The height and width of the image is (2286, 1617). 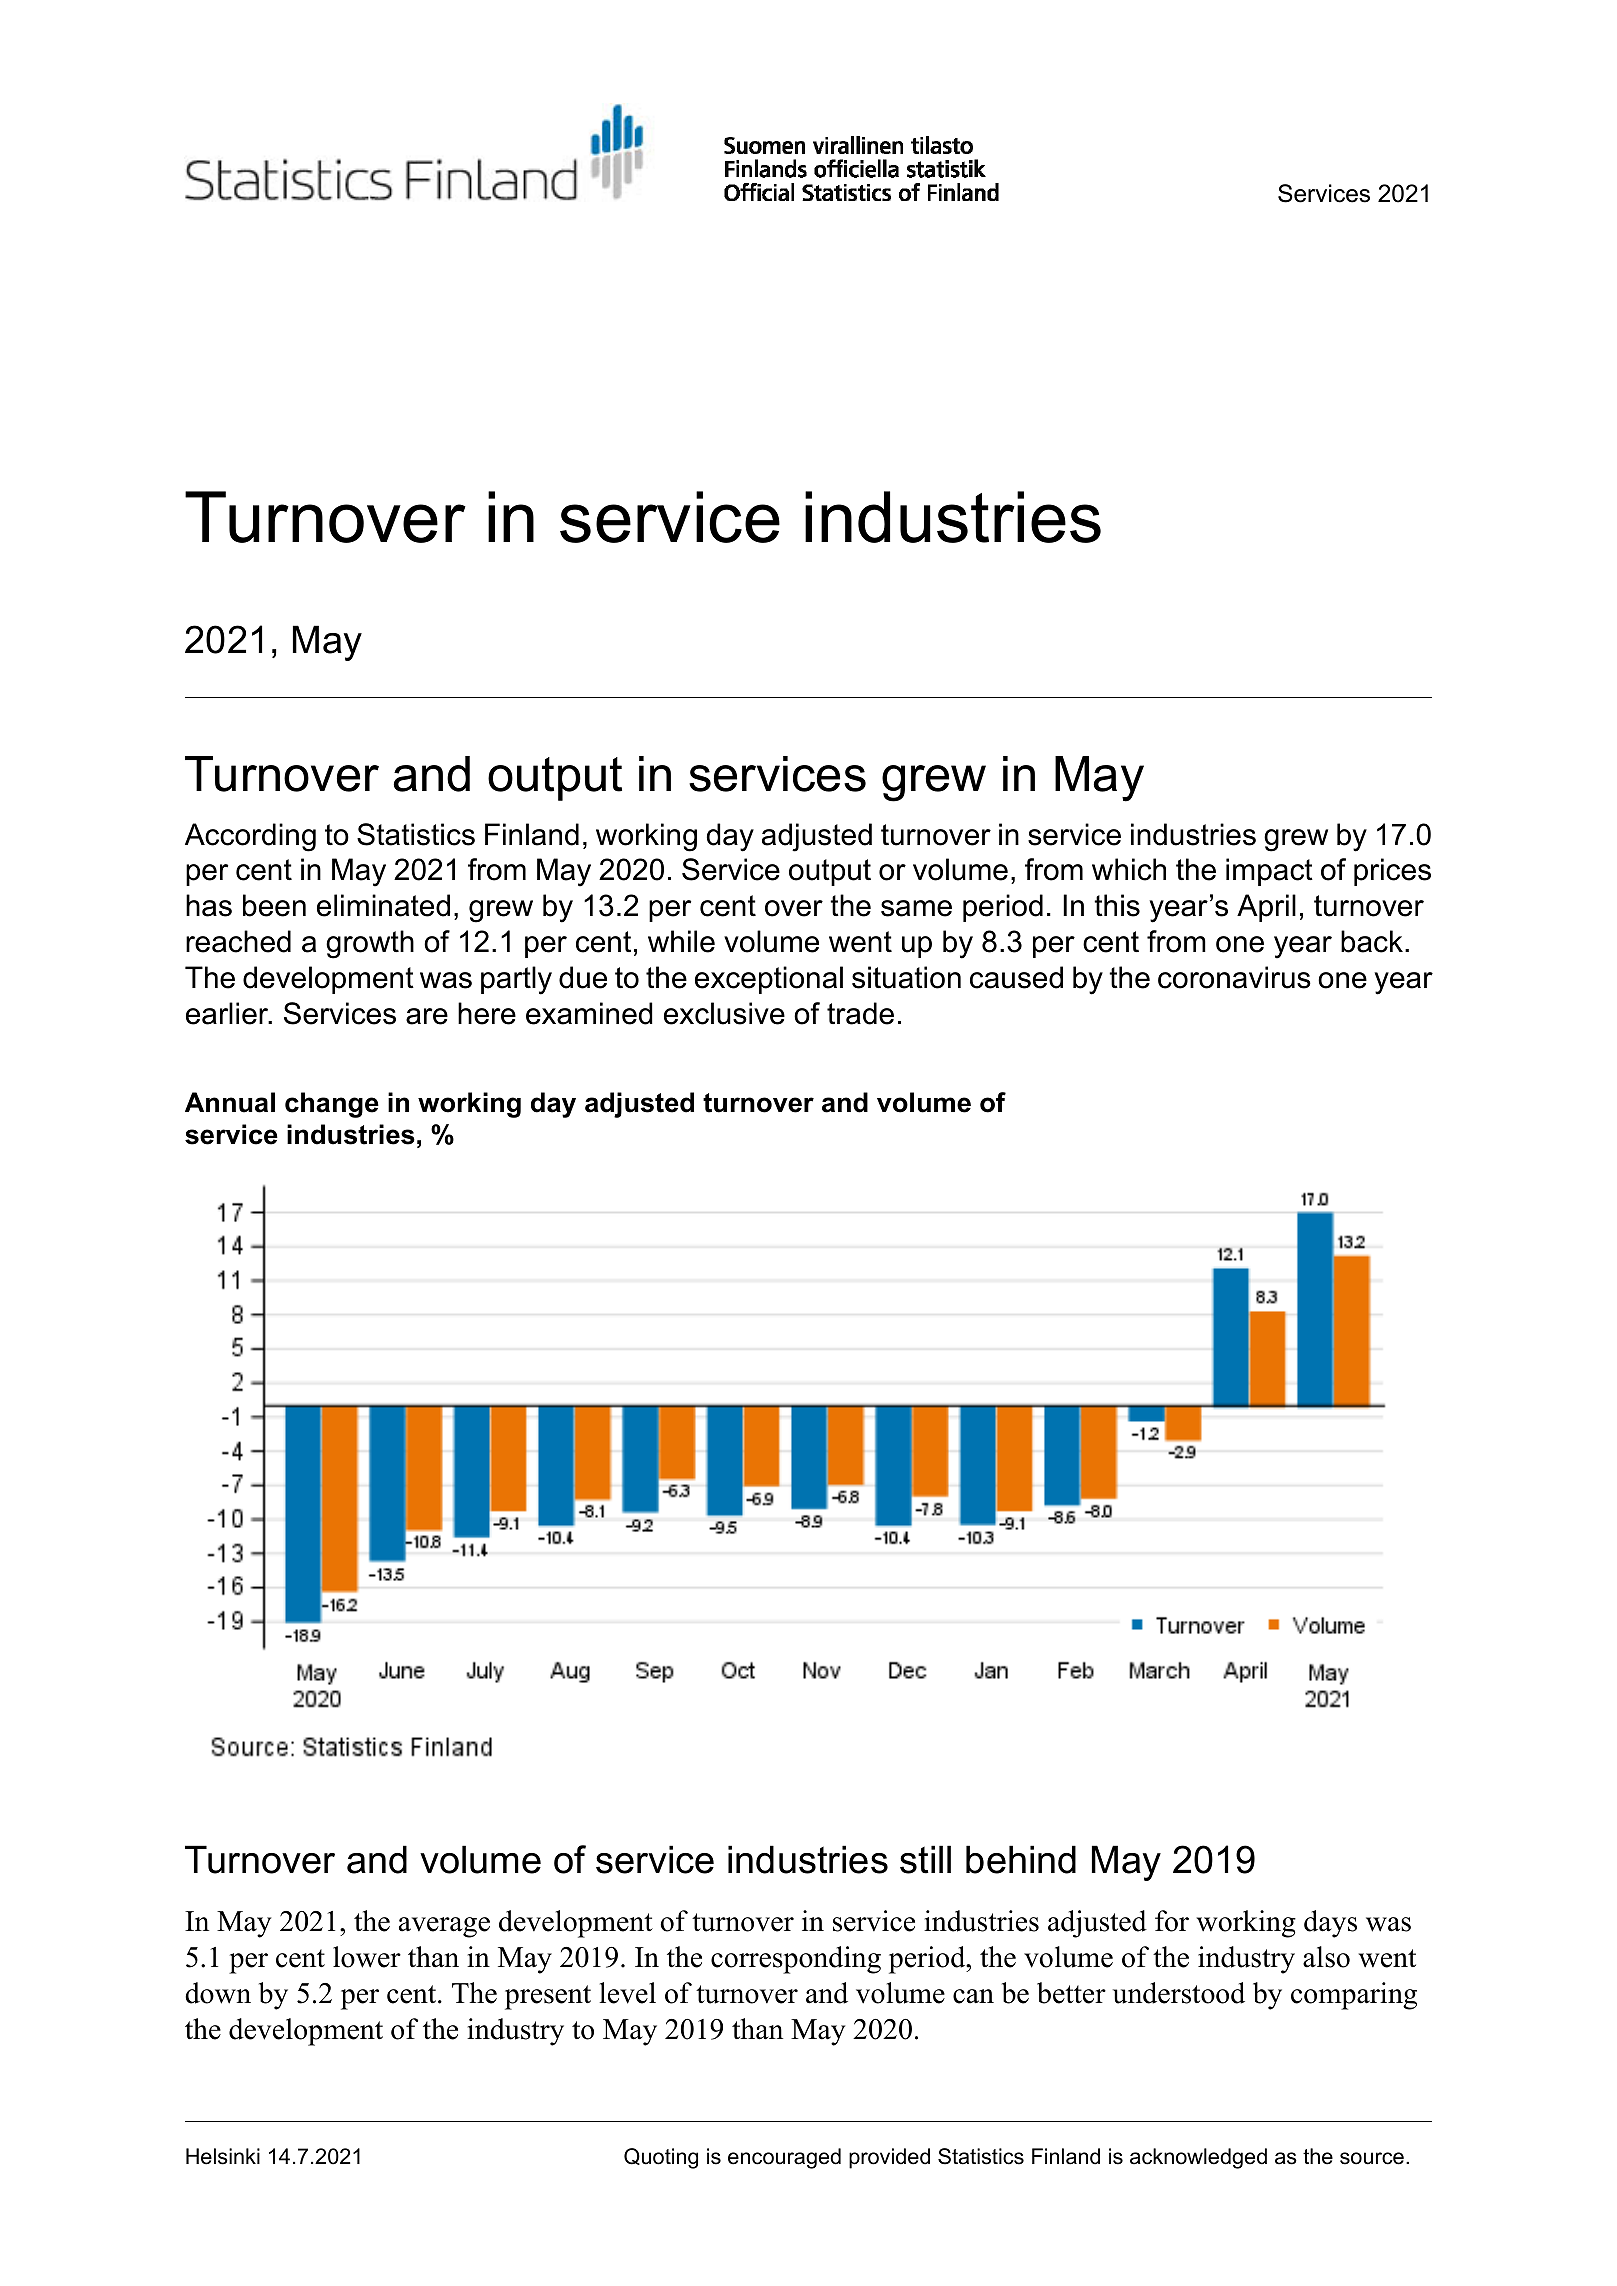 I want to click on acknowledged, so click(x=1198, y=2158).
